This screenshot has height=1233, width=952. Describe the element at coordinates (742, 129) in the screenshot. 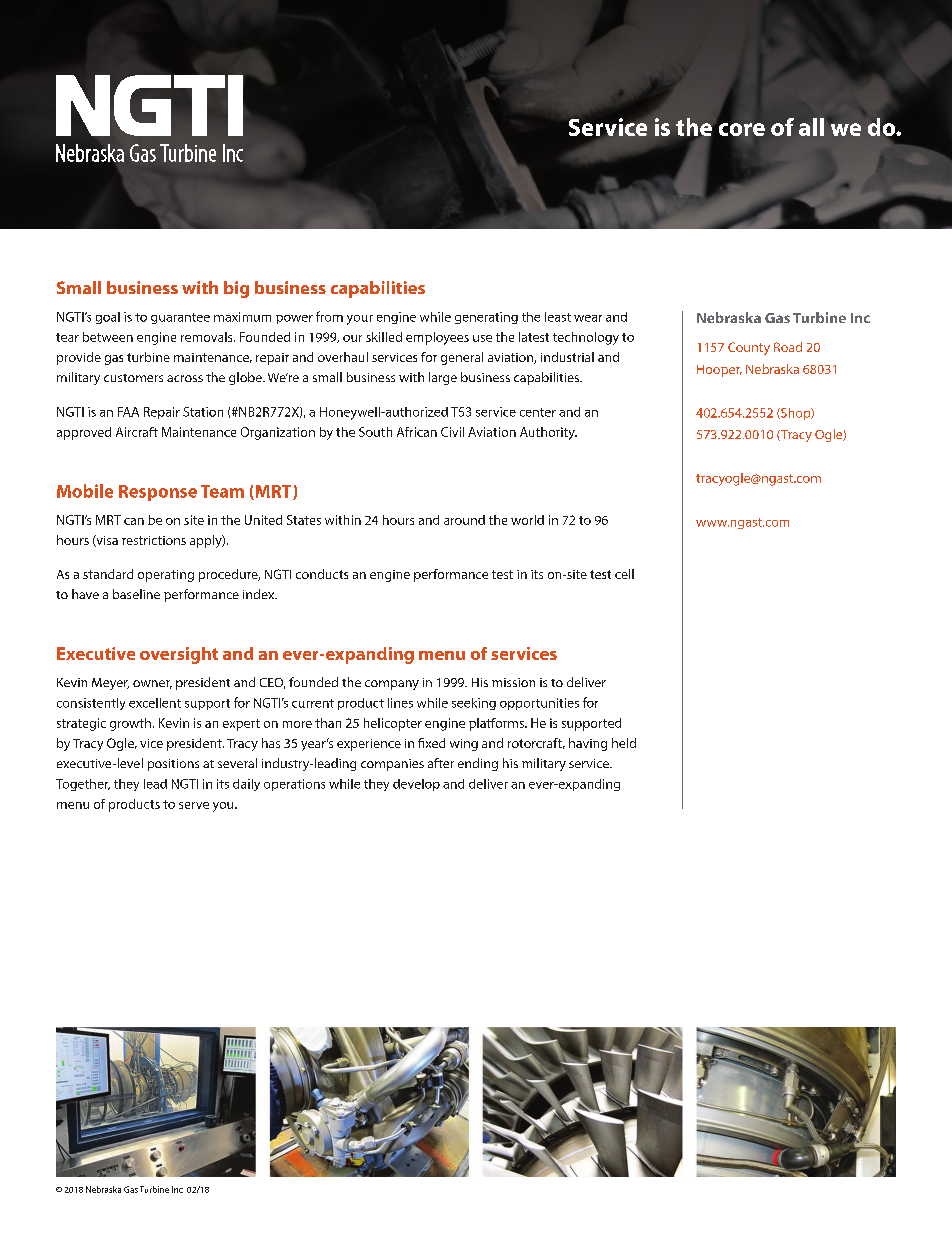

I see `core` at that location.
